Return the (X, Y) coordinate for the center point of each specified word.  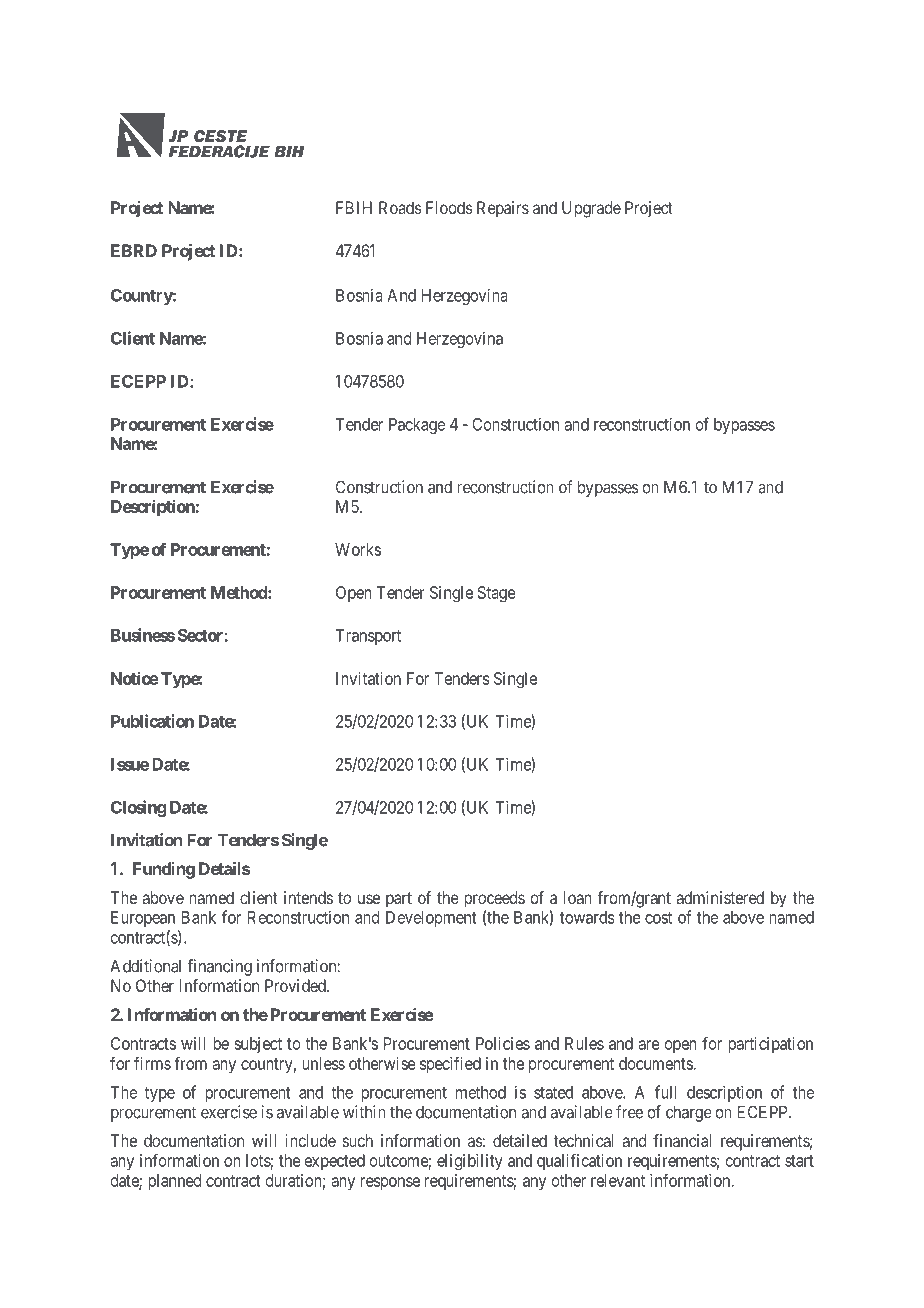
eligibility (470, 1162)
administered (720, 897)
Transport (368, 637)
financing (219, 967)
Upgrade (591, 209)
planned (174, 1182)
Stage (497, 594)
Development (431, 919)
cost (658, 918)
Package (417, 426)
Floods (449, 207)
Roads (400, 207)
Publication (152, 721)
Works (358, 549)
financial (682, 1140)
